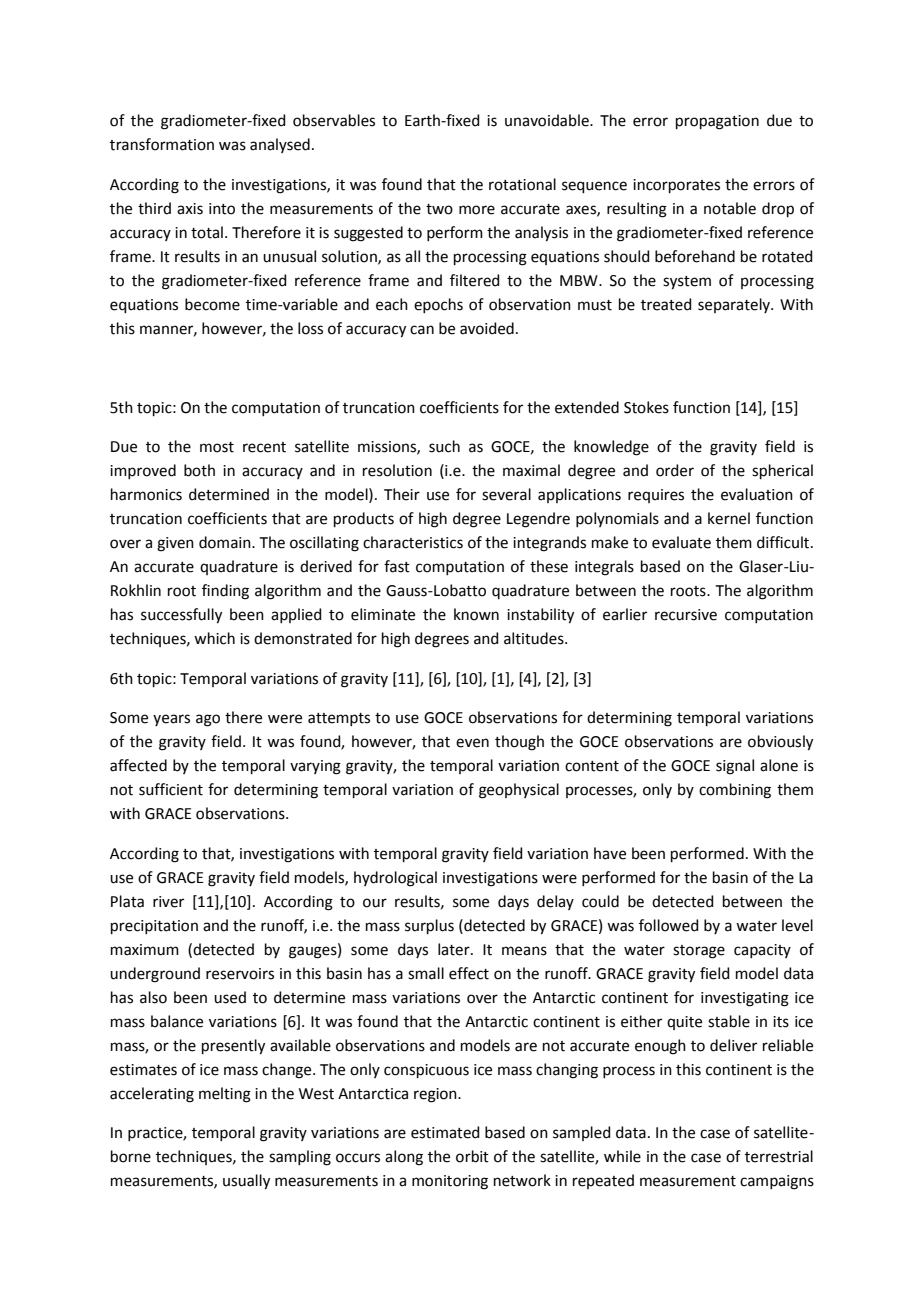 The height and width of the document is (1308, 924). I want to click on usually, so click(246, 1182).
